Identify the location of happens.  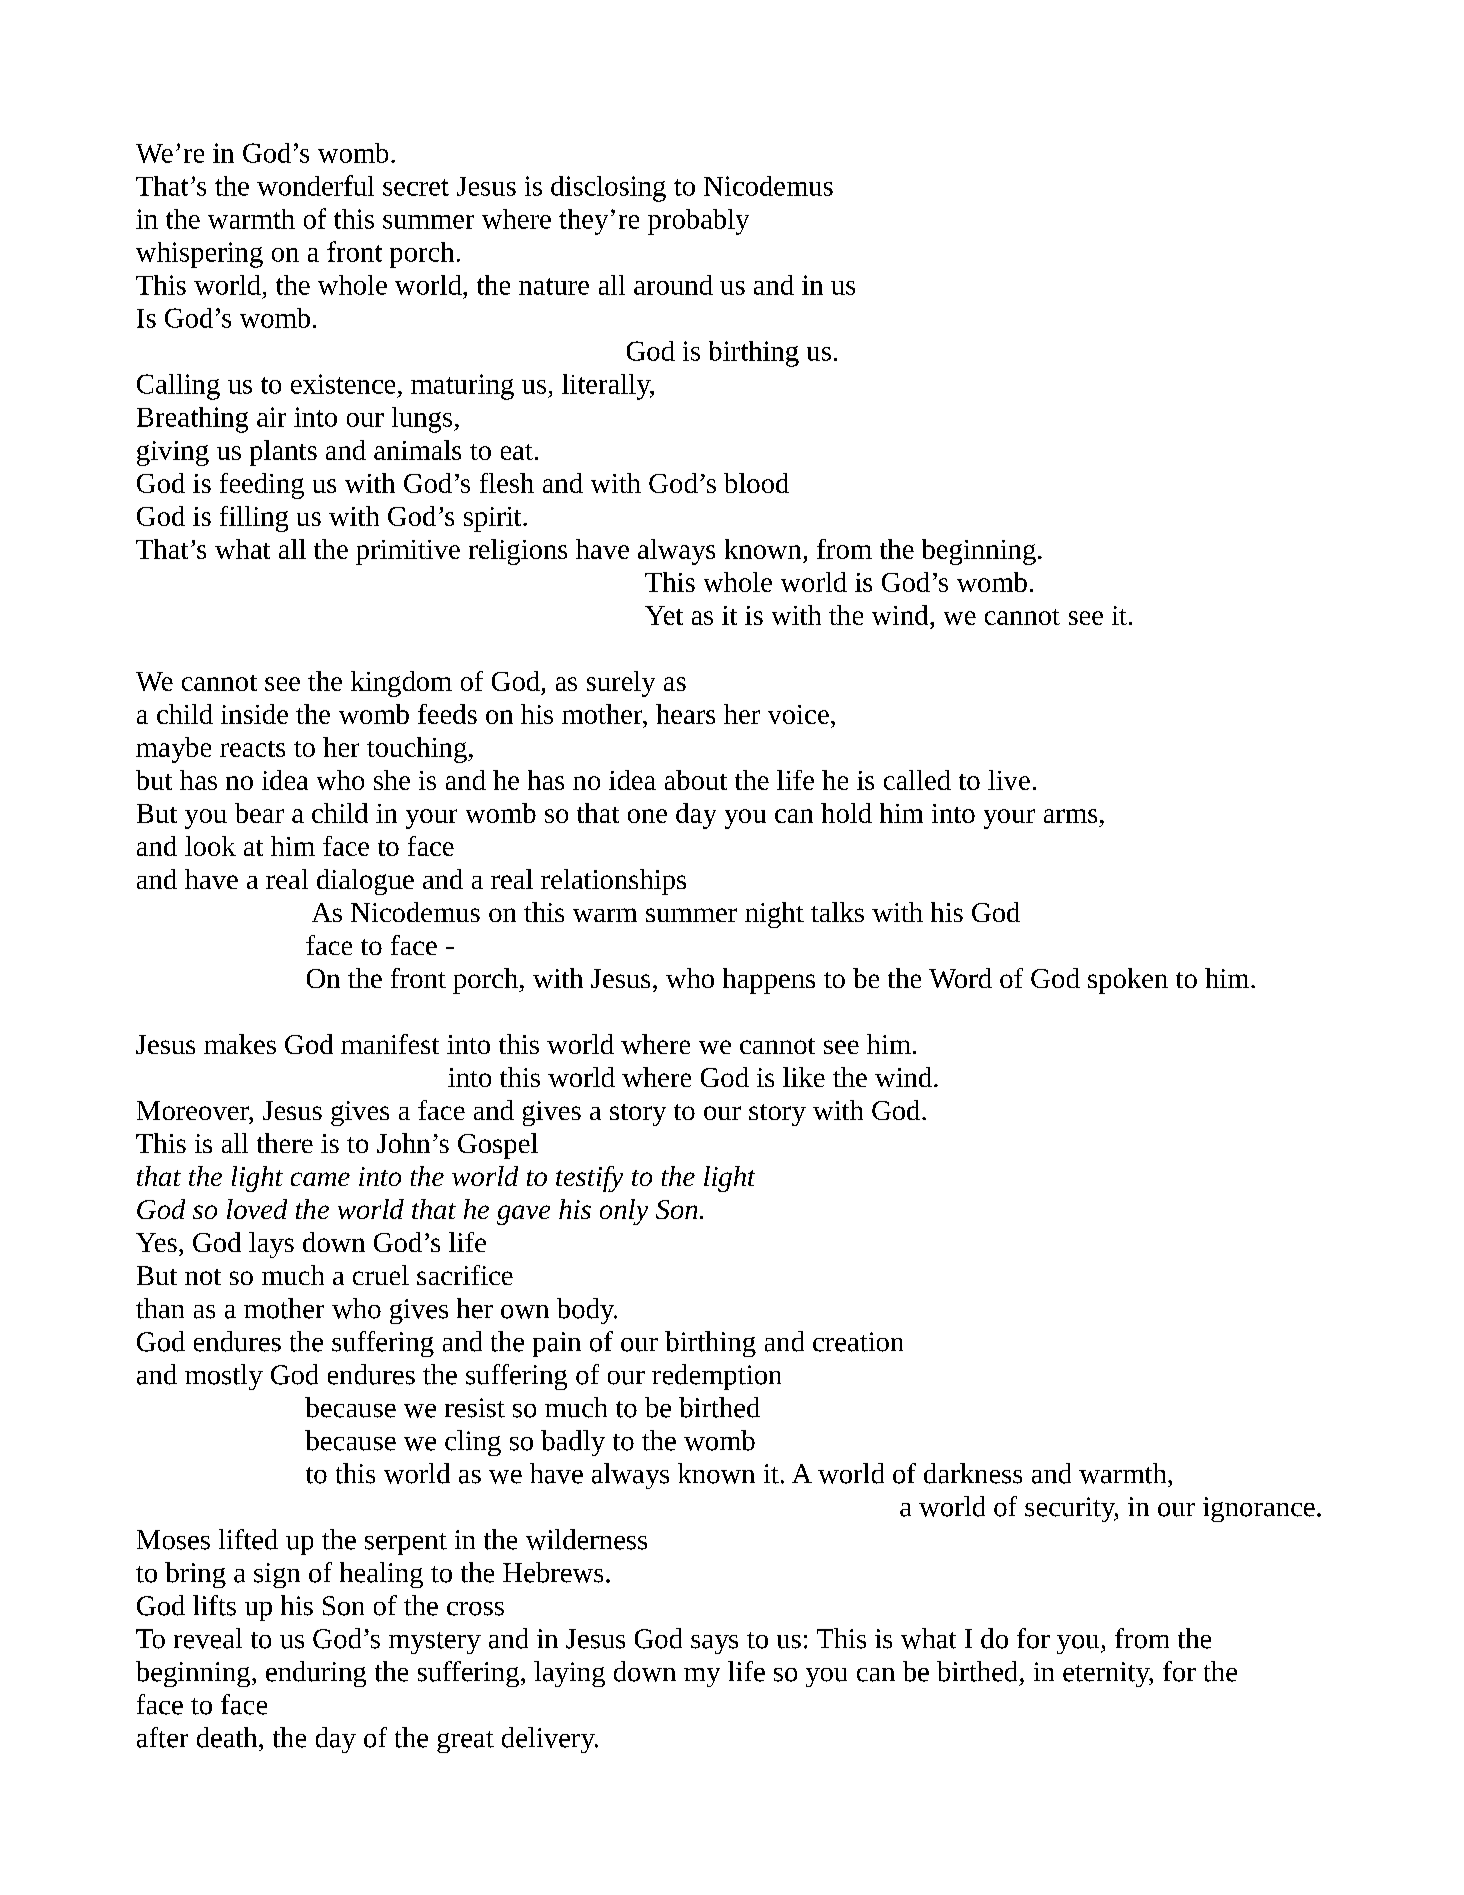
(769, 981).
